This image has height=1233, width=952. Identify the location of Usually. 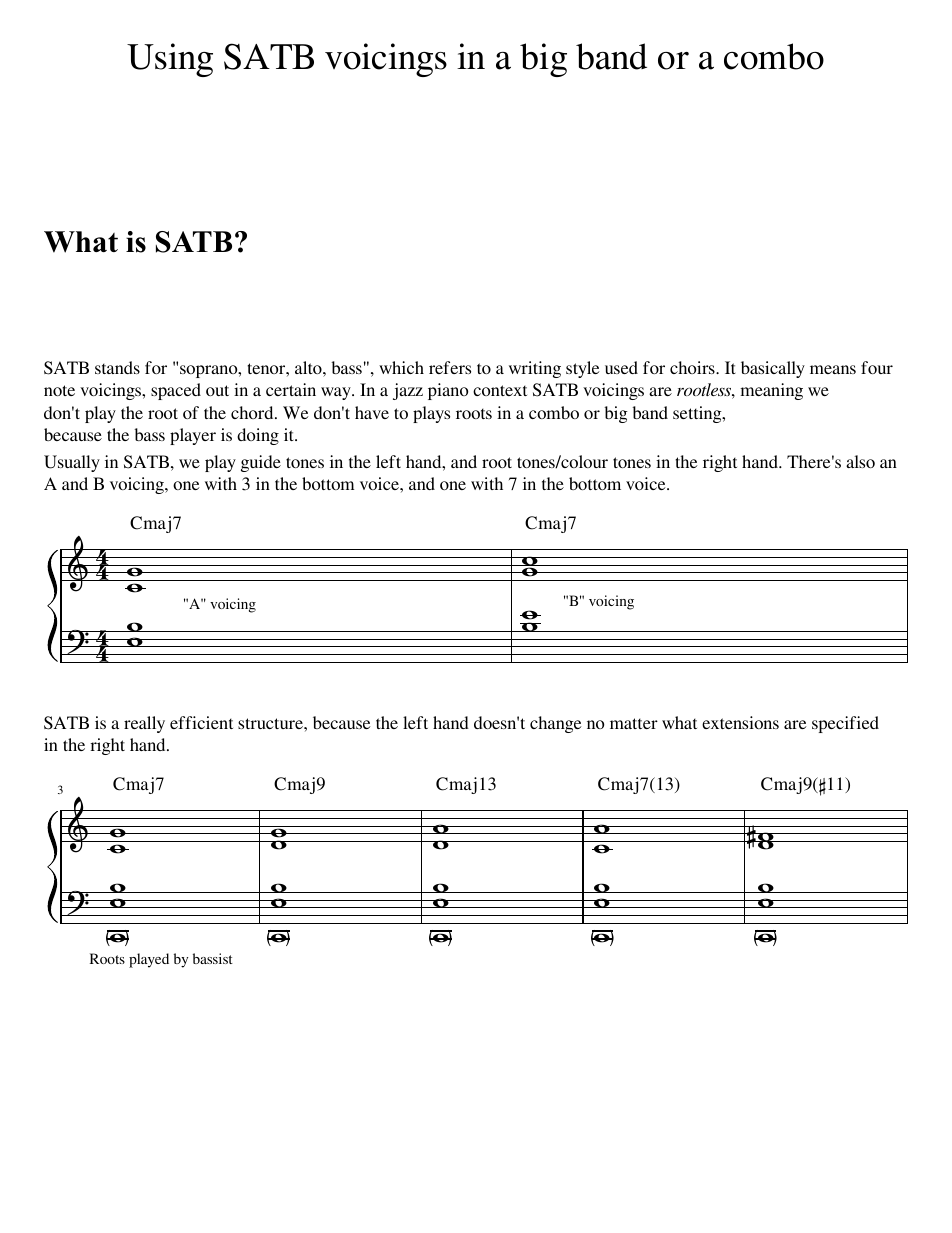
(72, 463).
